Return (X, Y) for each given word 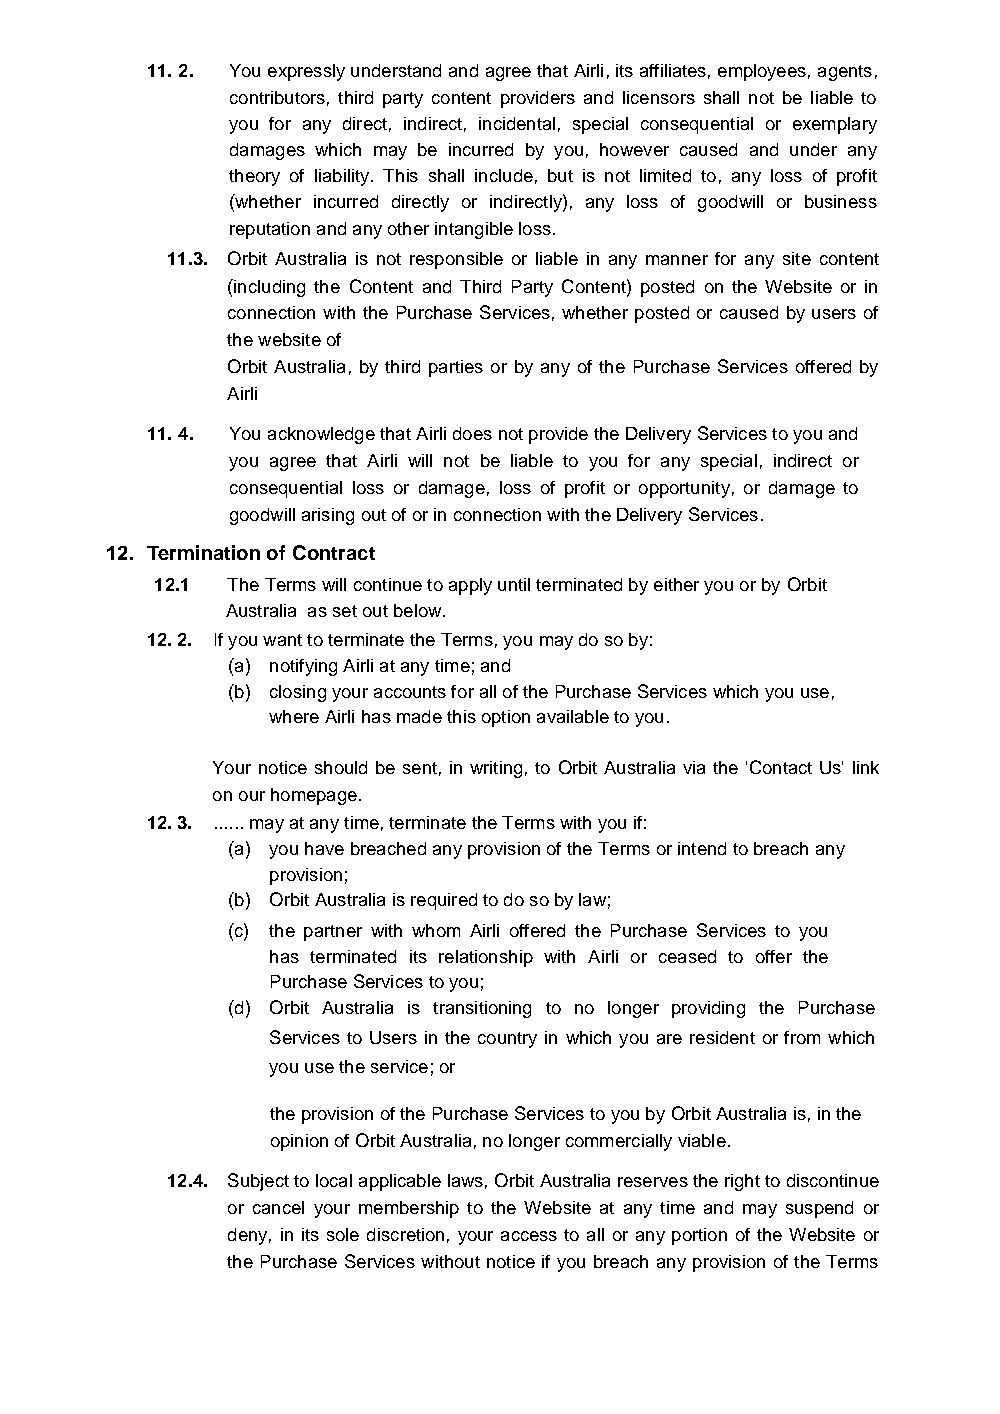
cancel (278, 1207)
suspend (819, 1209)
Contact (781, 767)
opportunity (684, 489)
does (472, 433)
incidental (517, 123)
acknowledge (321, 435)
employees (762, 72)
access (529, 1236)
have (324, 848)
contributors (277, 97)
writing (496, 769)
